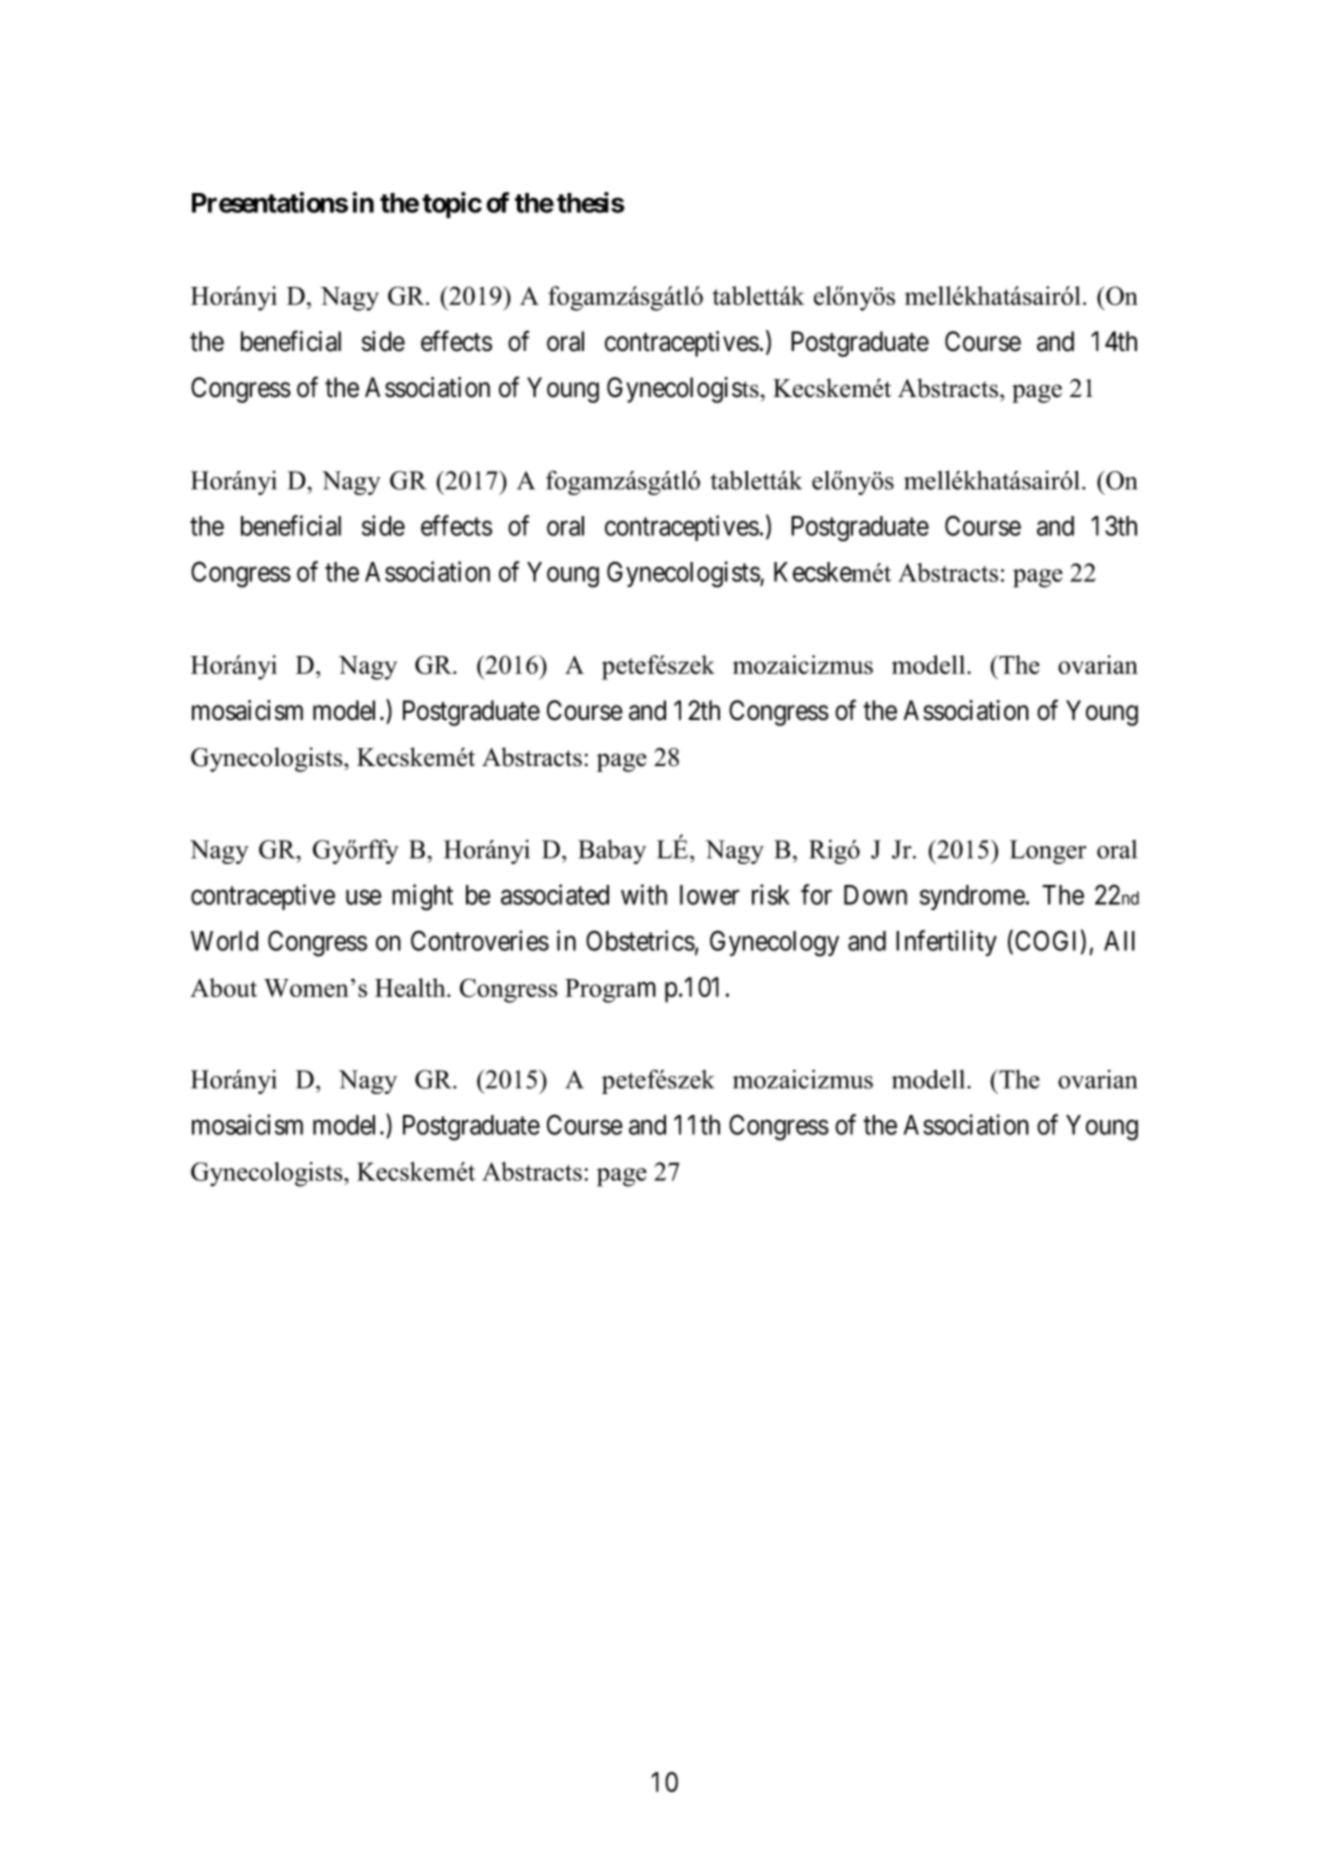  What do you see at coordinates (1048, 852) in the page?
I see `Longer` at bounding box center [1048, 852].
